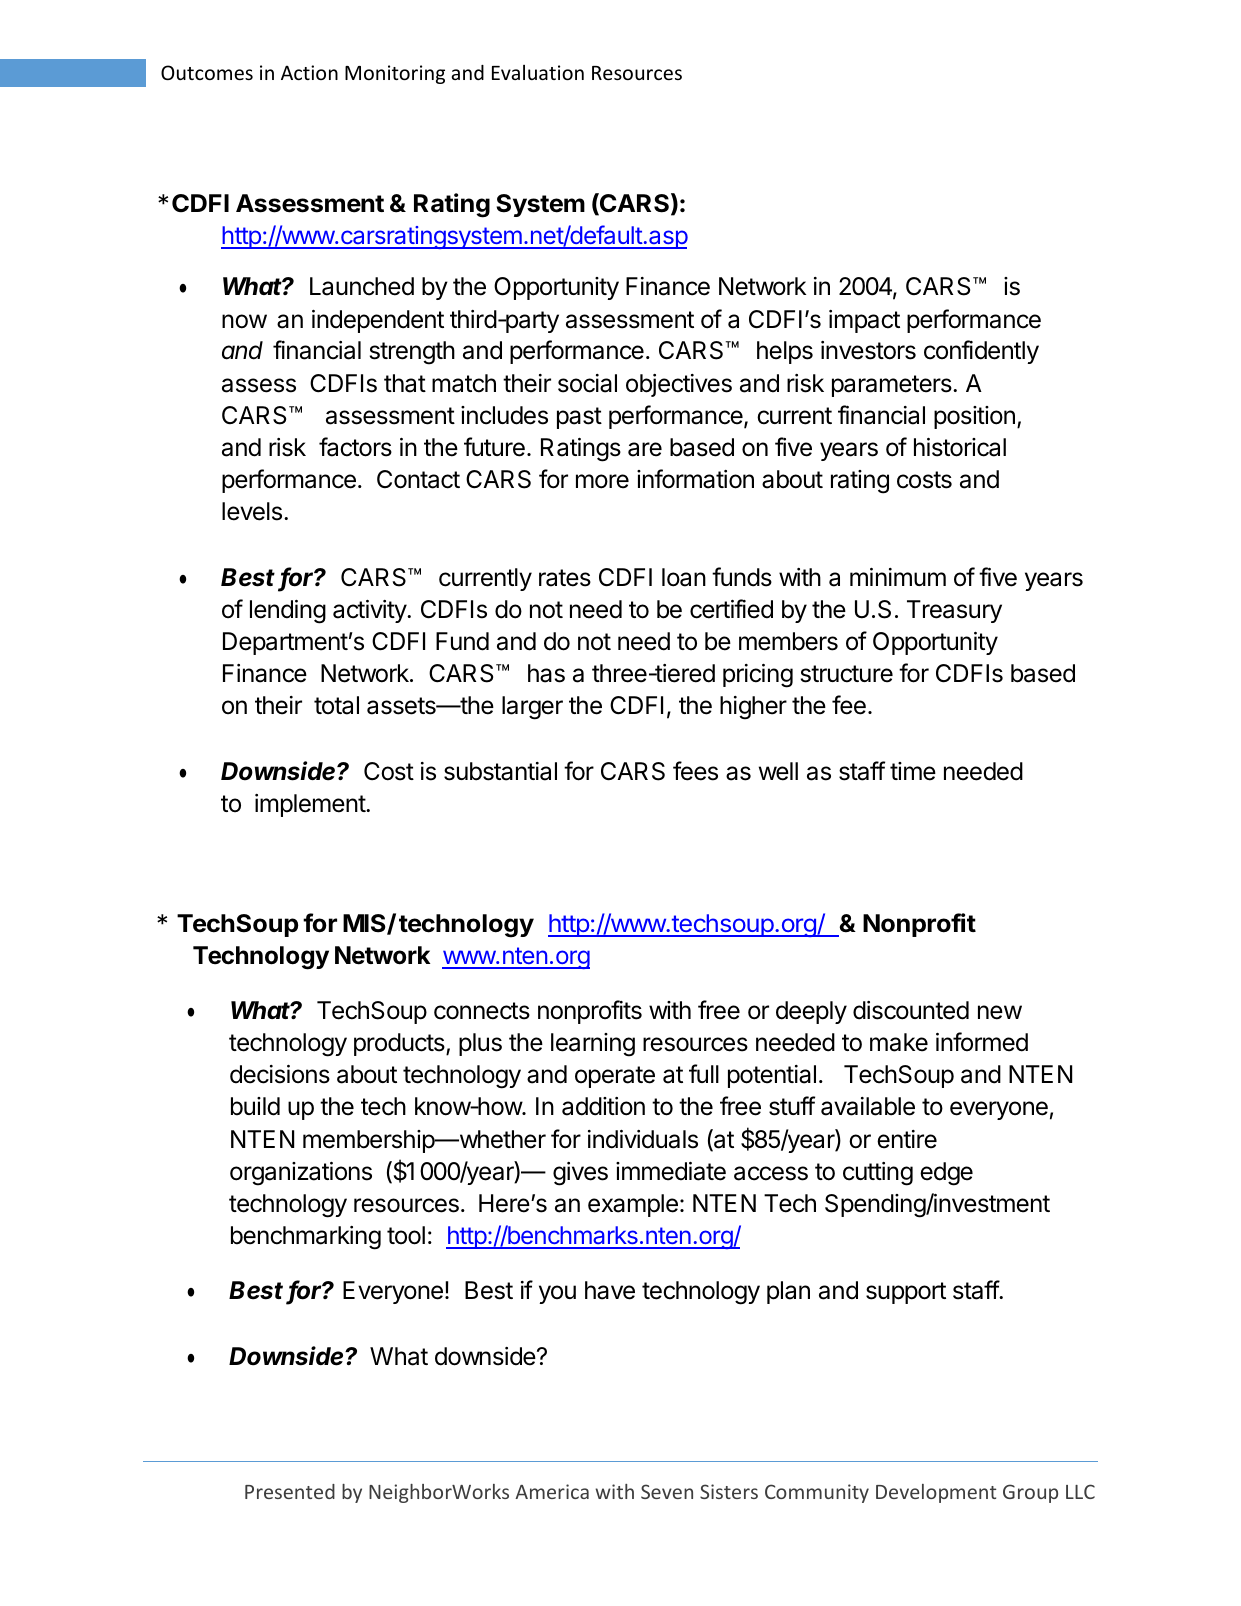  Describe the element at coordinates (864, 321) in the page. I see `impact` at that location.
